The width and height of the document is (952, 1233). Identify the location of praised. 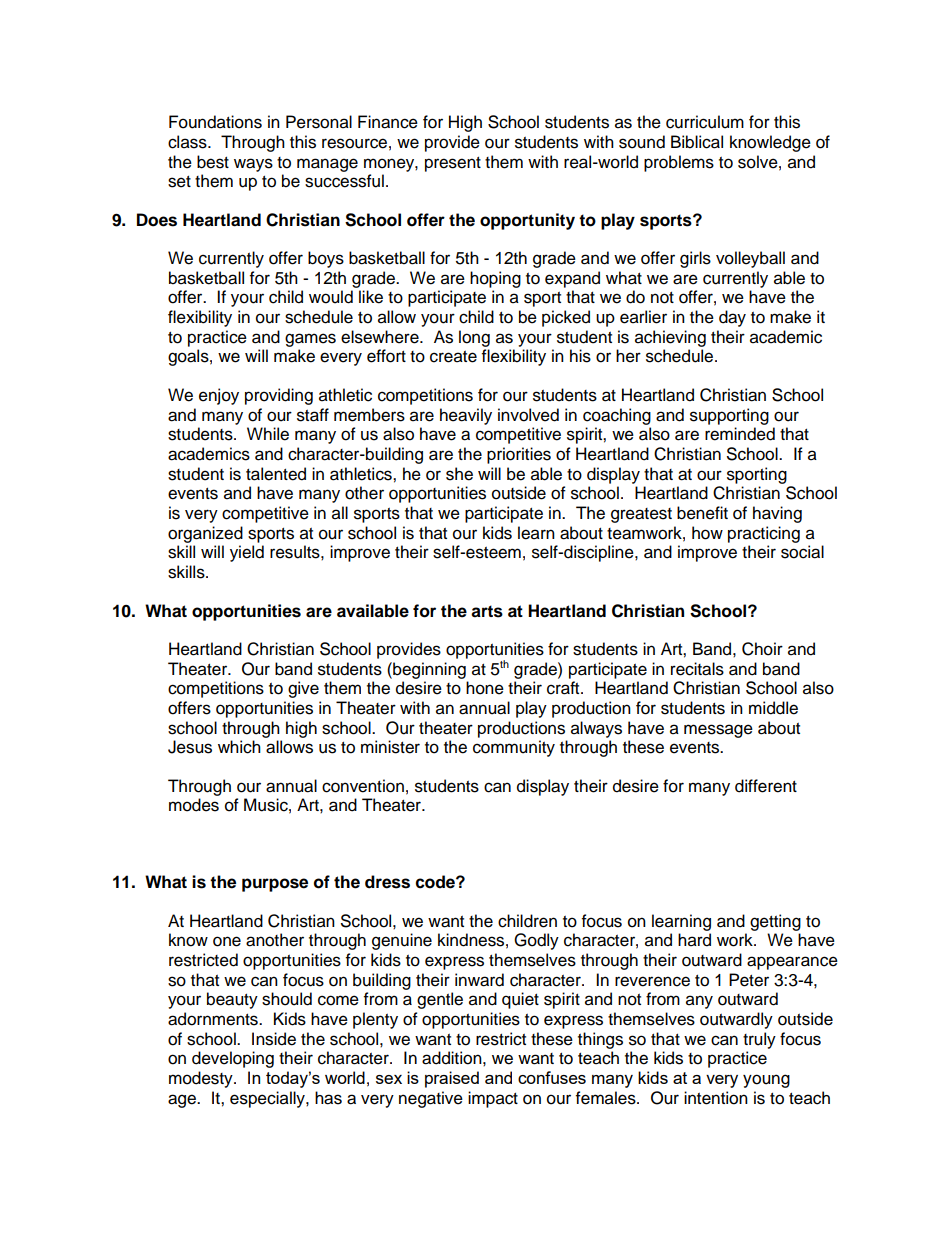
(452, 1079).
